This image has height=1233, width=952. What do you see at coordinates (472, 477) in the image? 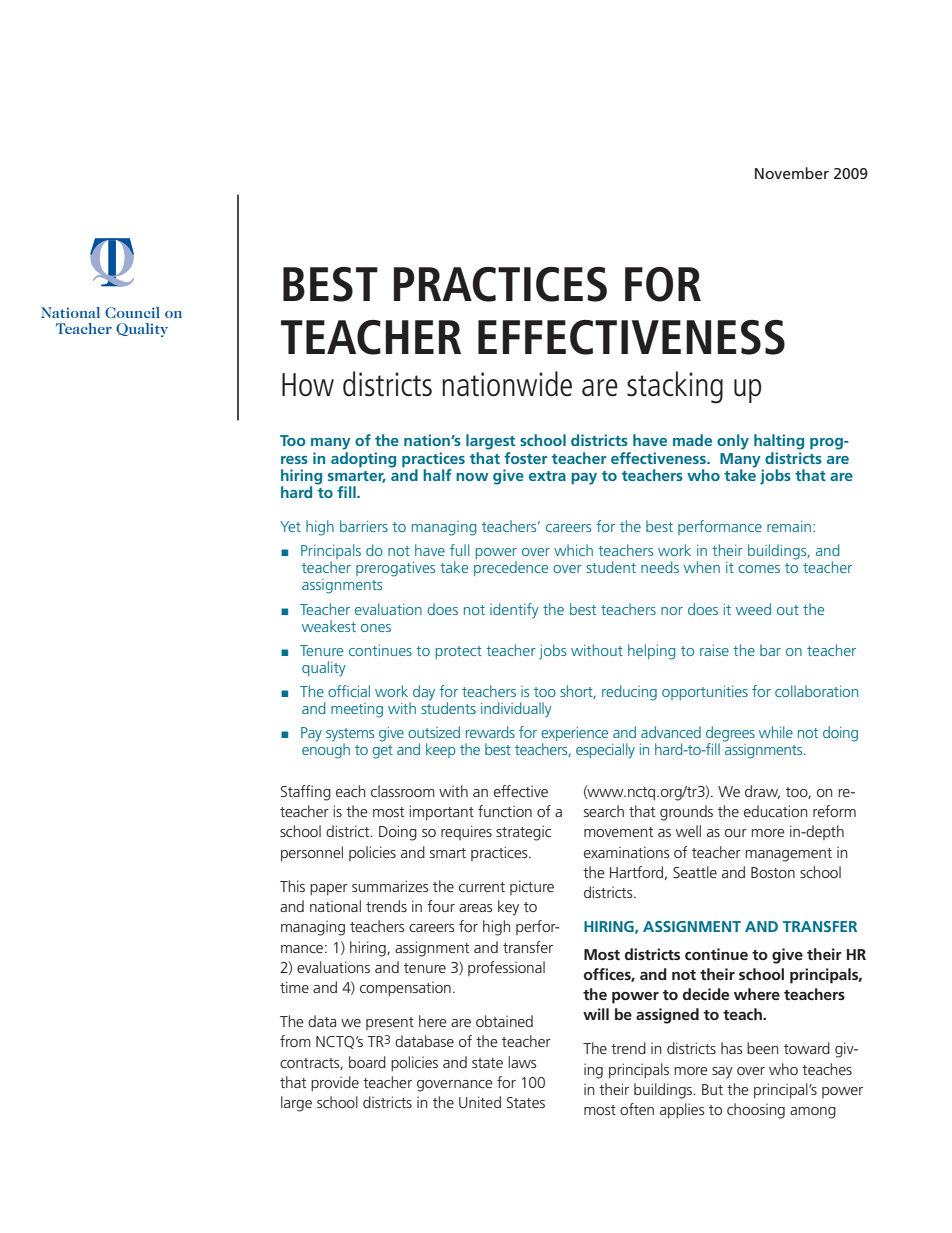
I see `now` at bounding box center [472, 477].
